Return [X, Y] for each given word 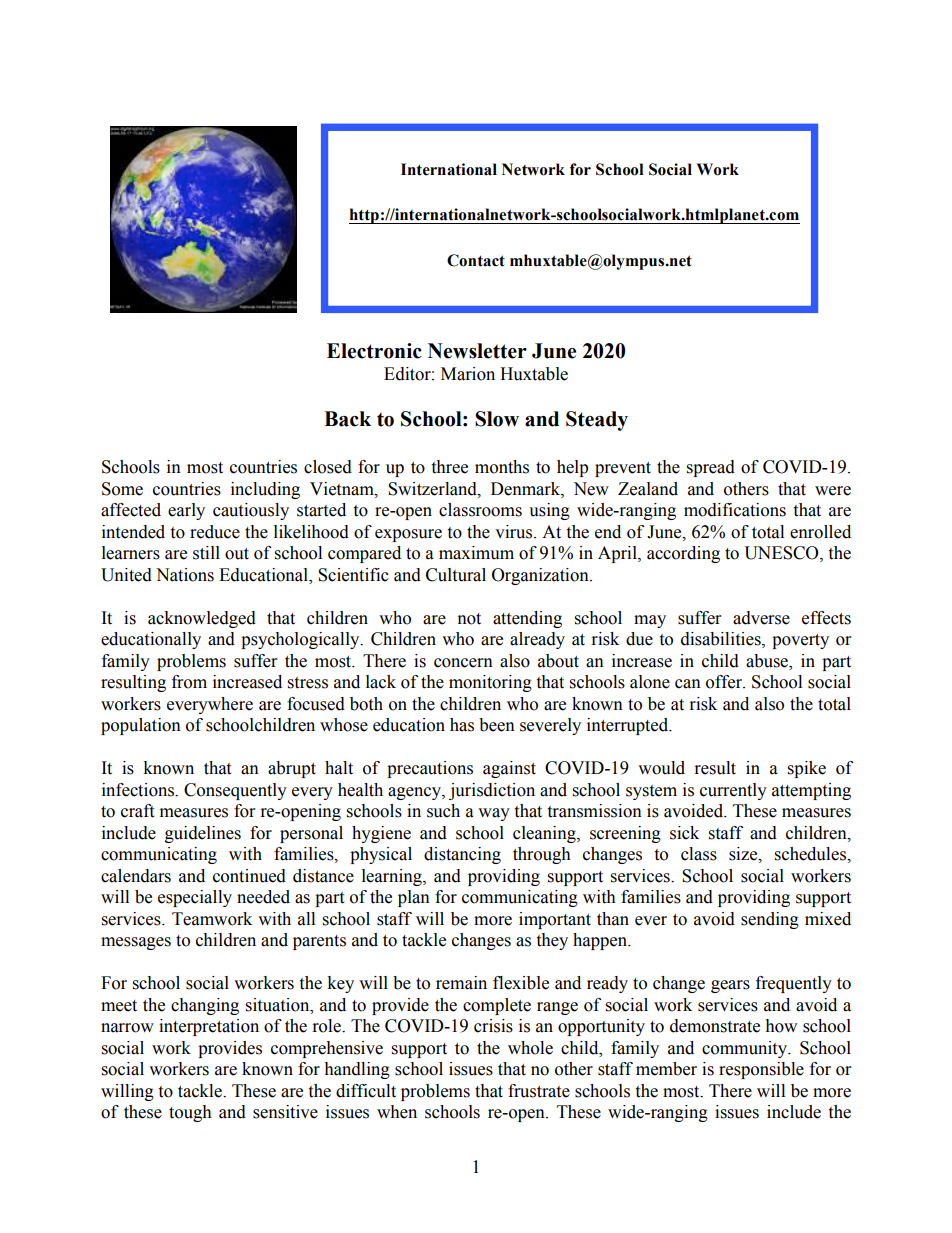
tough [190, 1113]
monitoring [490, 683]
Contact [476, 260]
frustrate [539, 1091]
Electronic [374, 351]
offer [725, 682]
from [189, 682]
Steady [597, 421]
